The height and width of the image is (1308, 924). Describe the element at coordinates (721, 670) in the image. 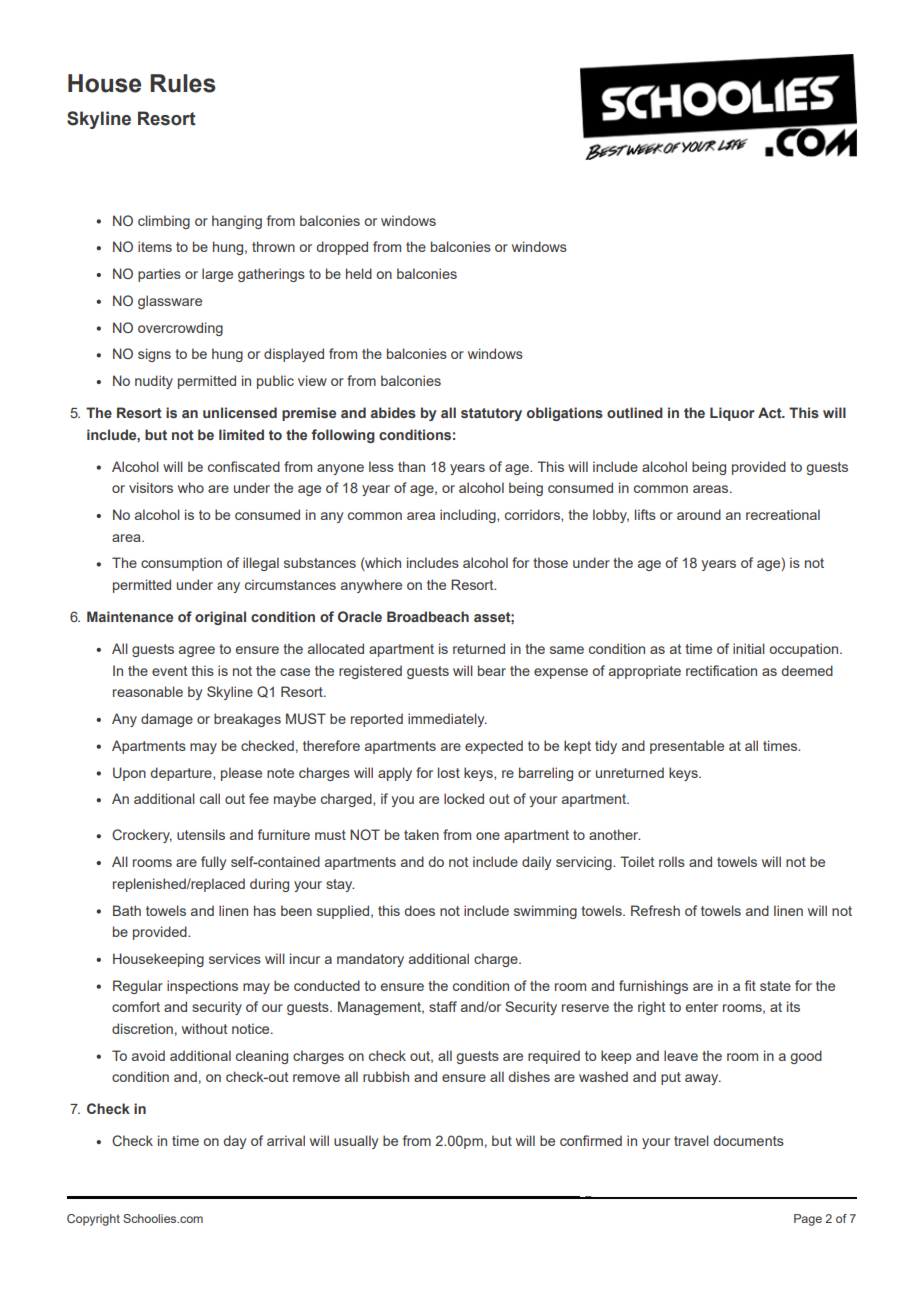

I see `rectification` at that location.
